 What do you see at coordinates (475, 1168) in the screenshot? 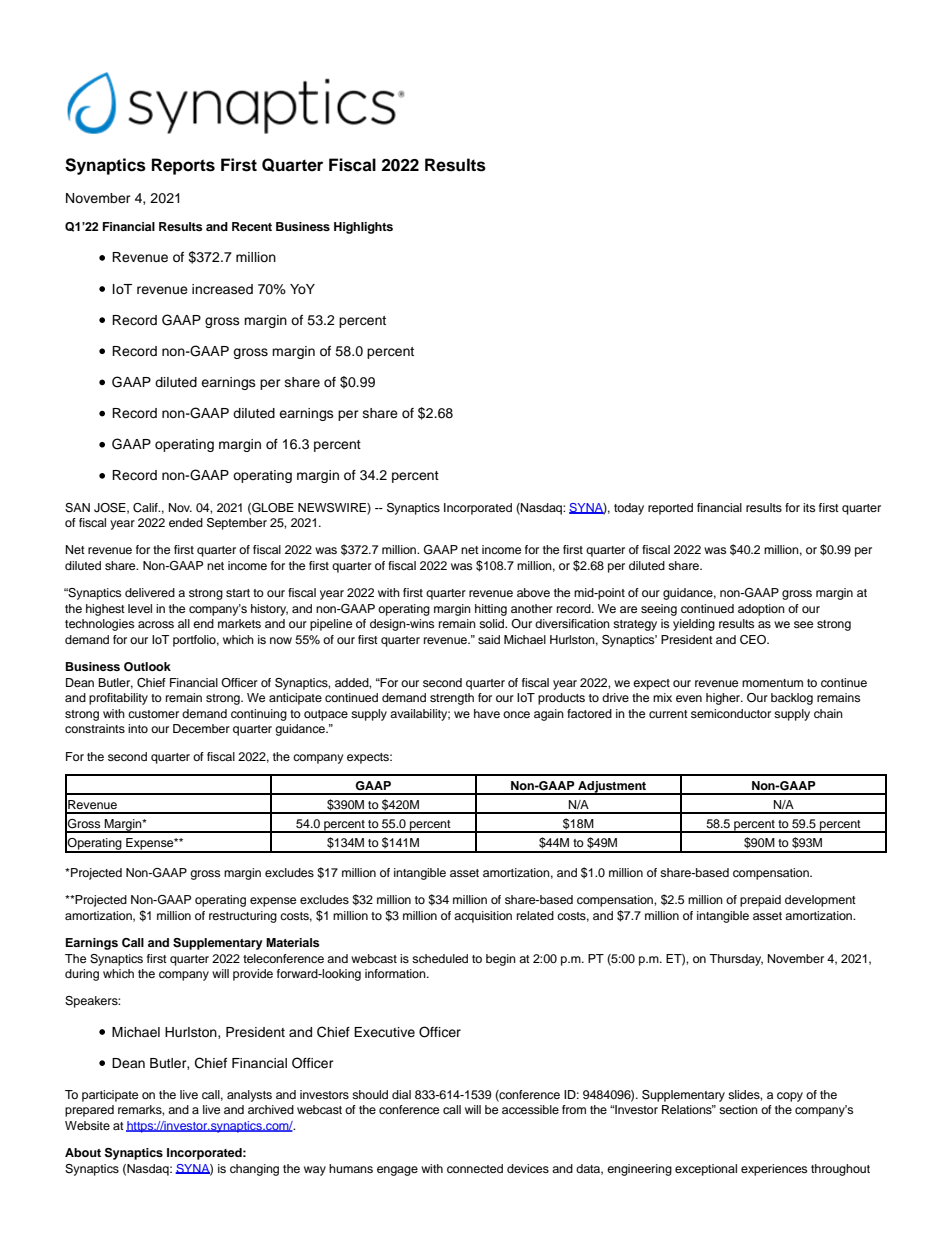
I see `connected` at bounding box center [475, 1168].
